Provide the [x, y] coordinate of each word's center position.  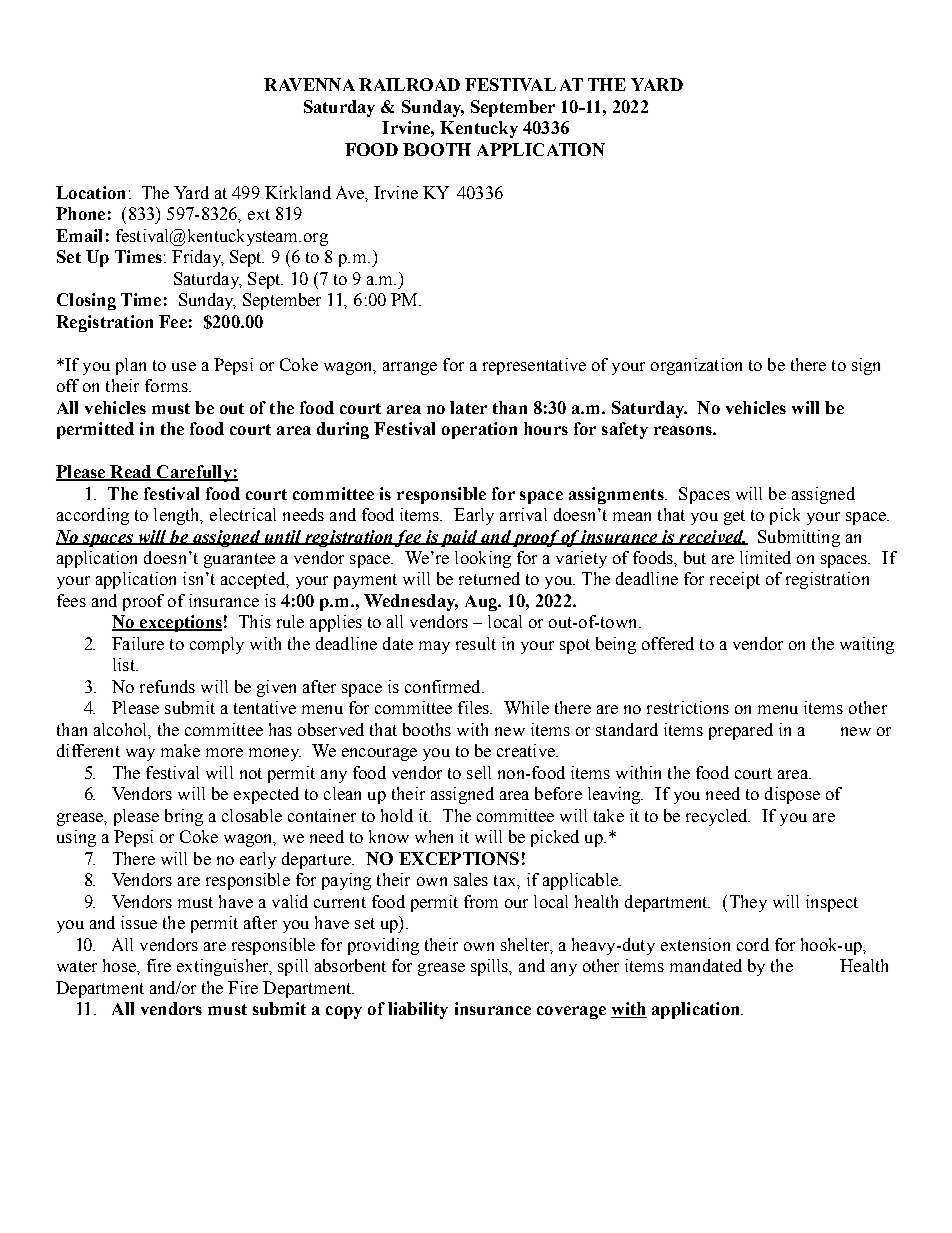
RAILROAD [409, 84]
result [476, 643]
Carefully [194, 473]
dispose [792, 795]
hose [120, 965]
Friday [197, 258]
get [734, 517]
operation [479, 430]
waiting [867, 645]
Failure [138, 643]
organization [696, 366]
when [434, 836]
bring [184, 817]
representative [534, 366]
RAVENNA [309, 84]
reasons [684, 430]
